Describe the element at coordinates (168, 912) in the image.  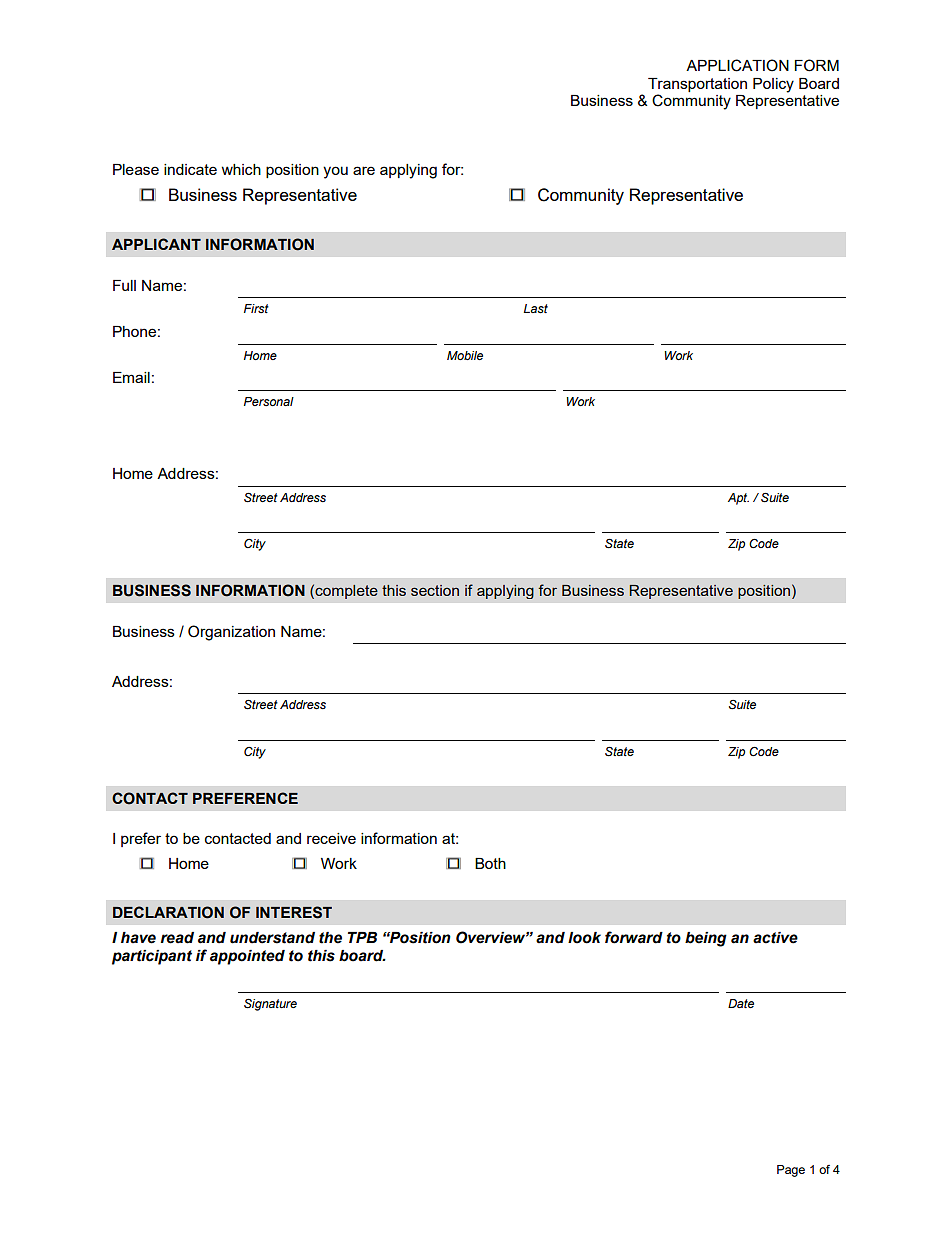
I see `DECLARATION` at that location.
